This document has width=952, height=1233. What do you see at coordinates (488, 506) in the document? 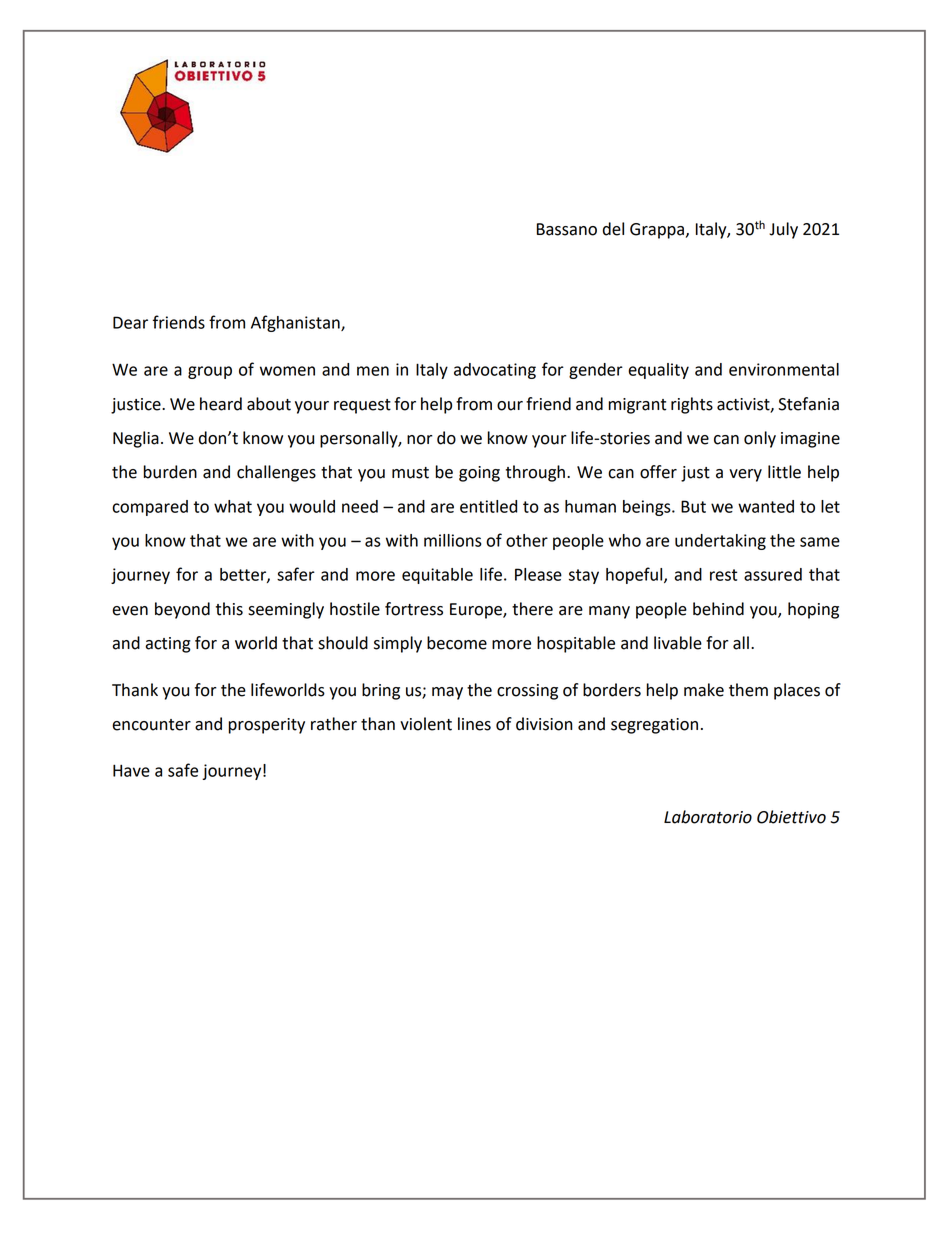
I see `entitled` at bounding box center [488, 506].
